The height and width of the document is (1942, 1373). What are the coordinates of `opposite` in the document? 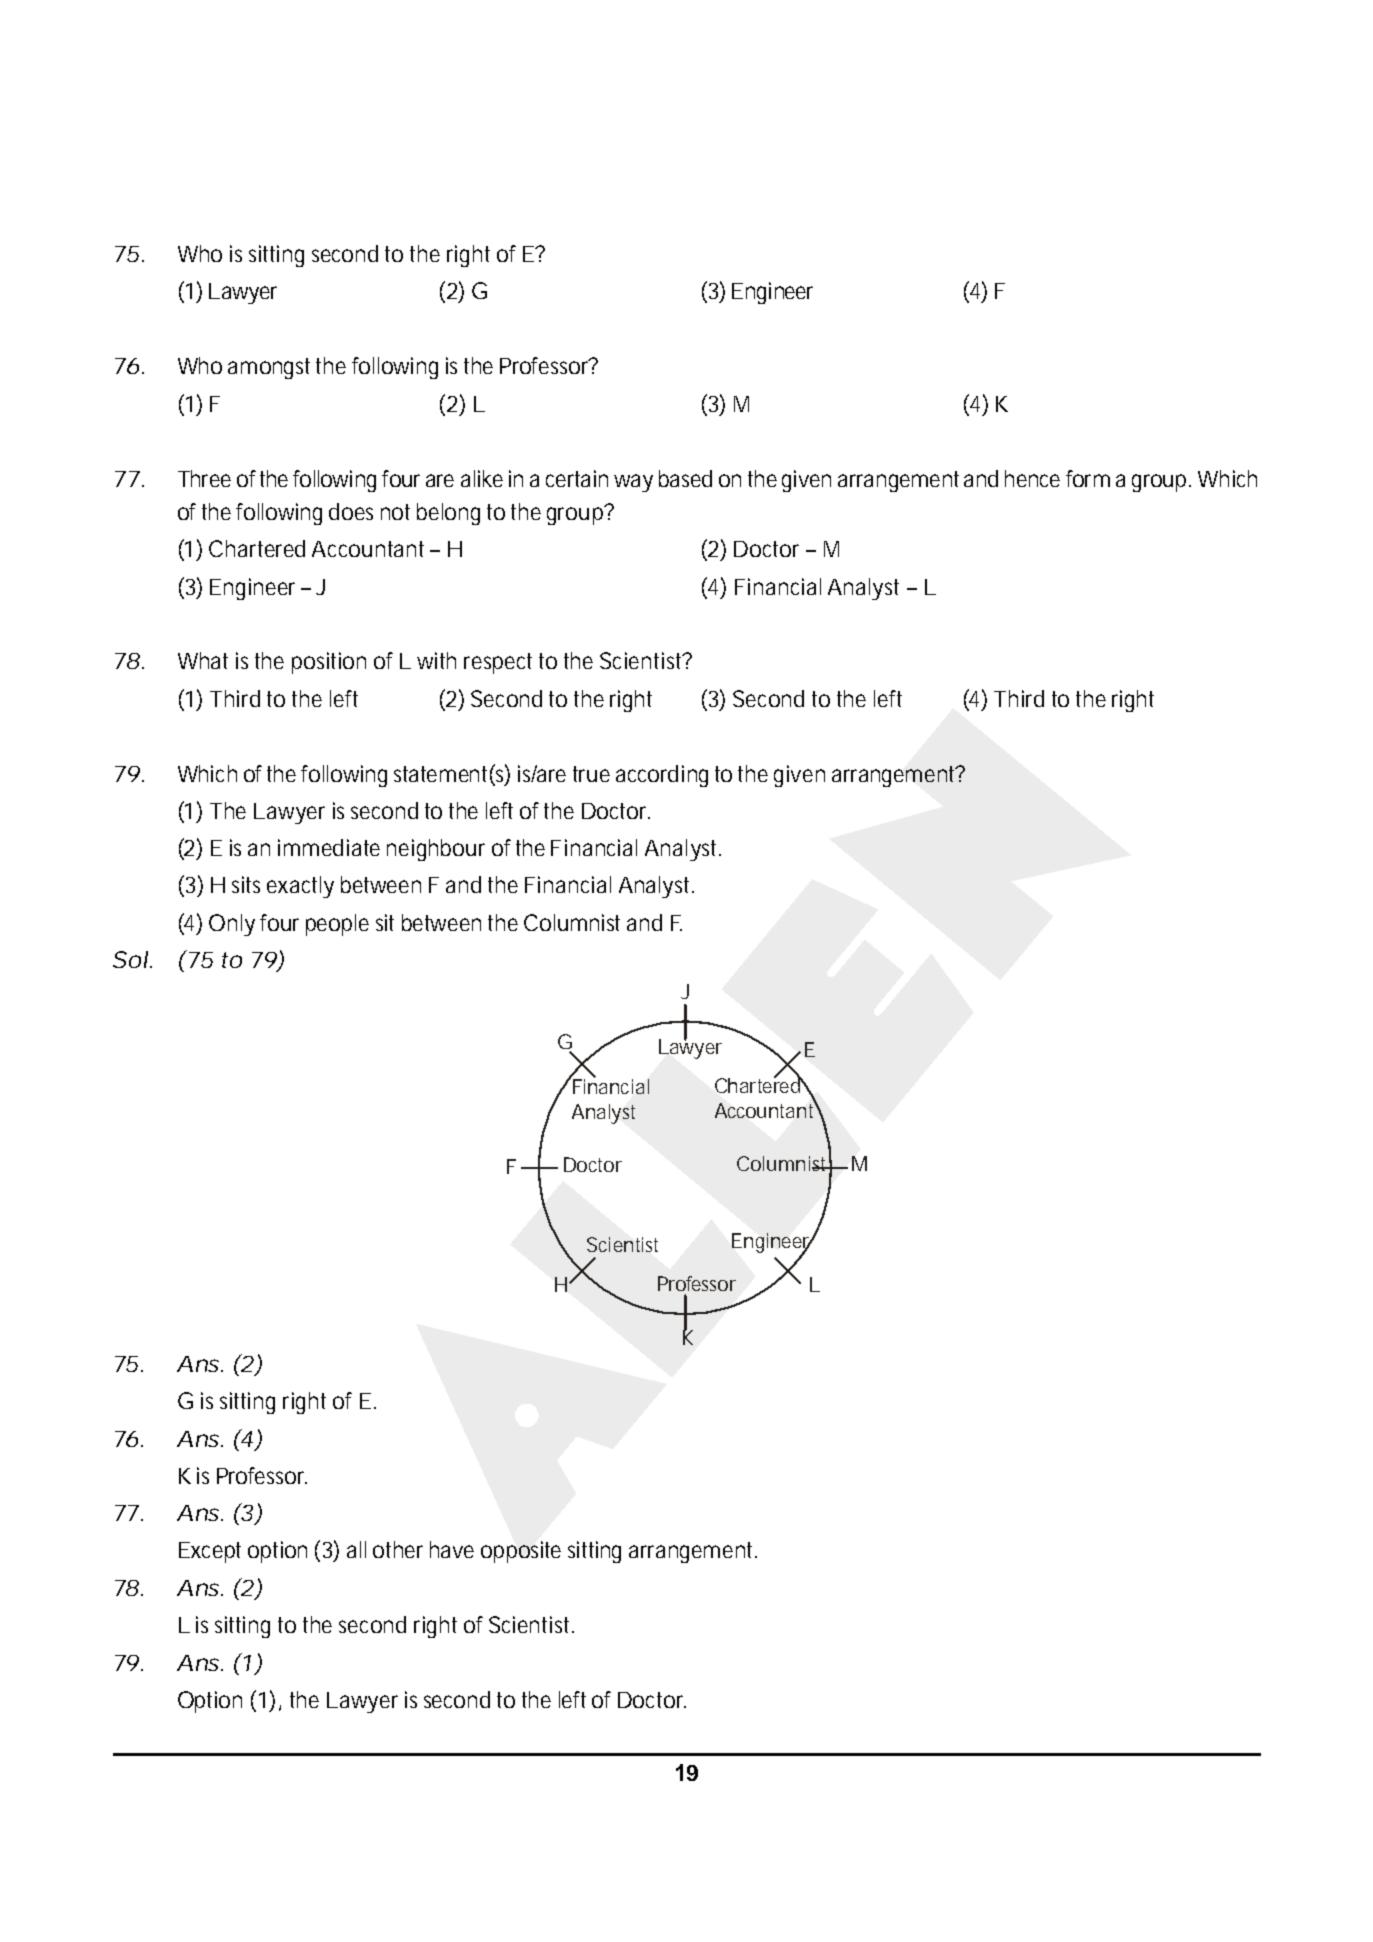 It's located at (521, 1552).
